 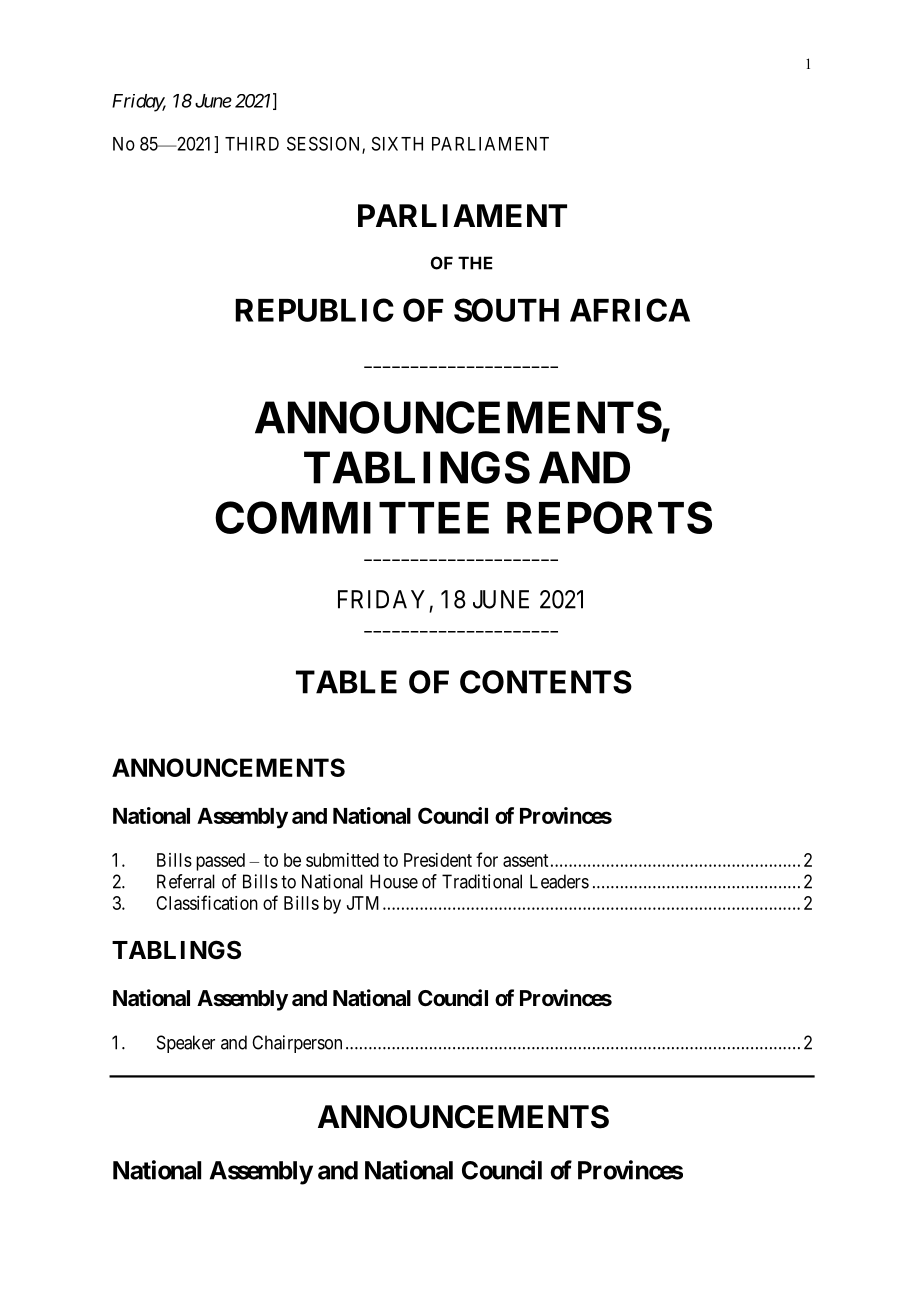 What do you see at coordinates (186, 1044) in the screenshot?
I see `Speaker` at bounding box center [186, 1044].
